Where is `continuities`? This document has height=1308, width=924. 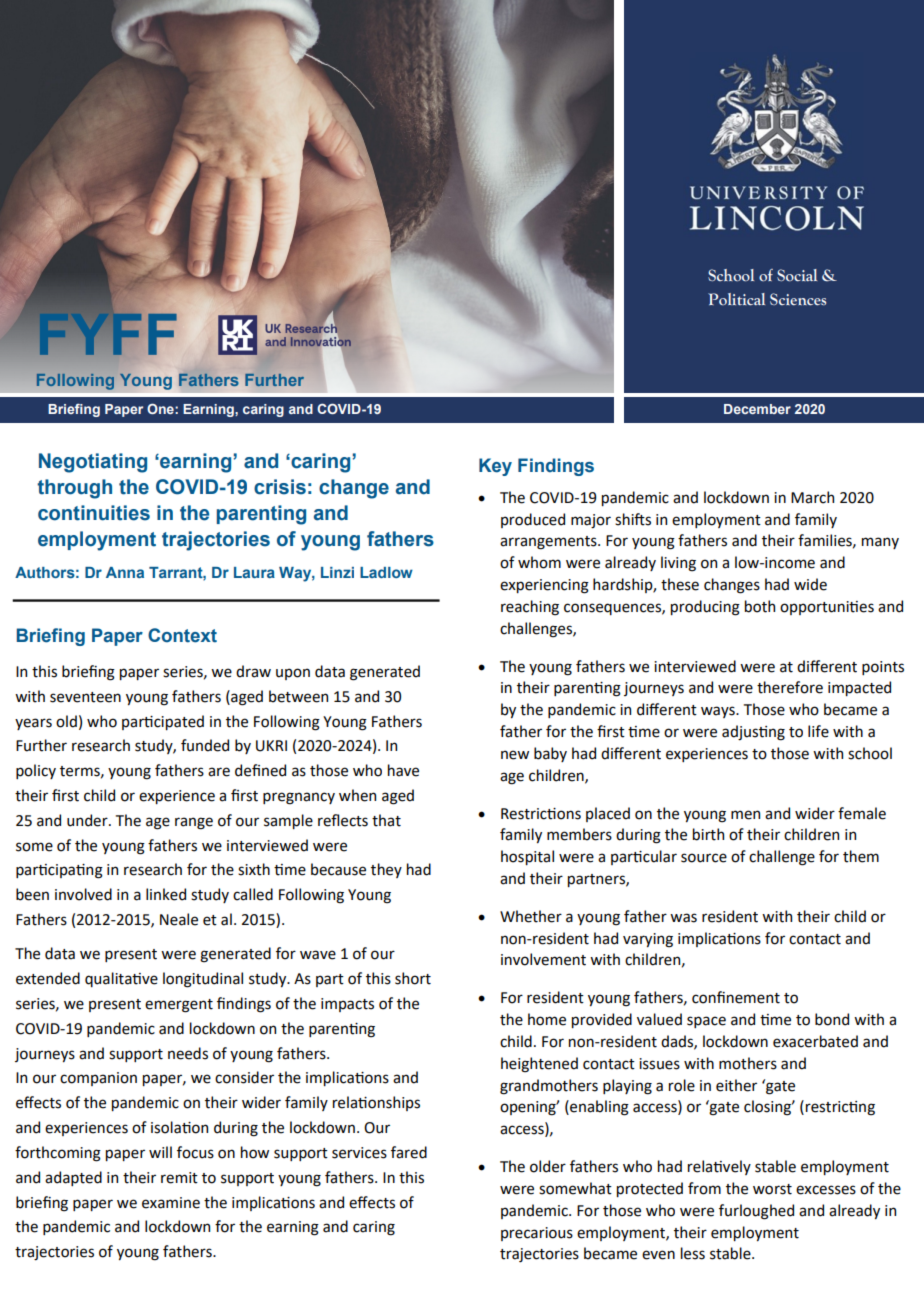 continuities is located at coordinates (94, 513).
